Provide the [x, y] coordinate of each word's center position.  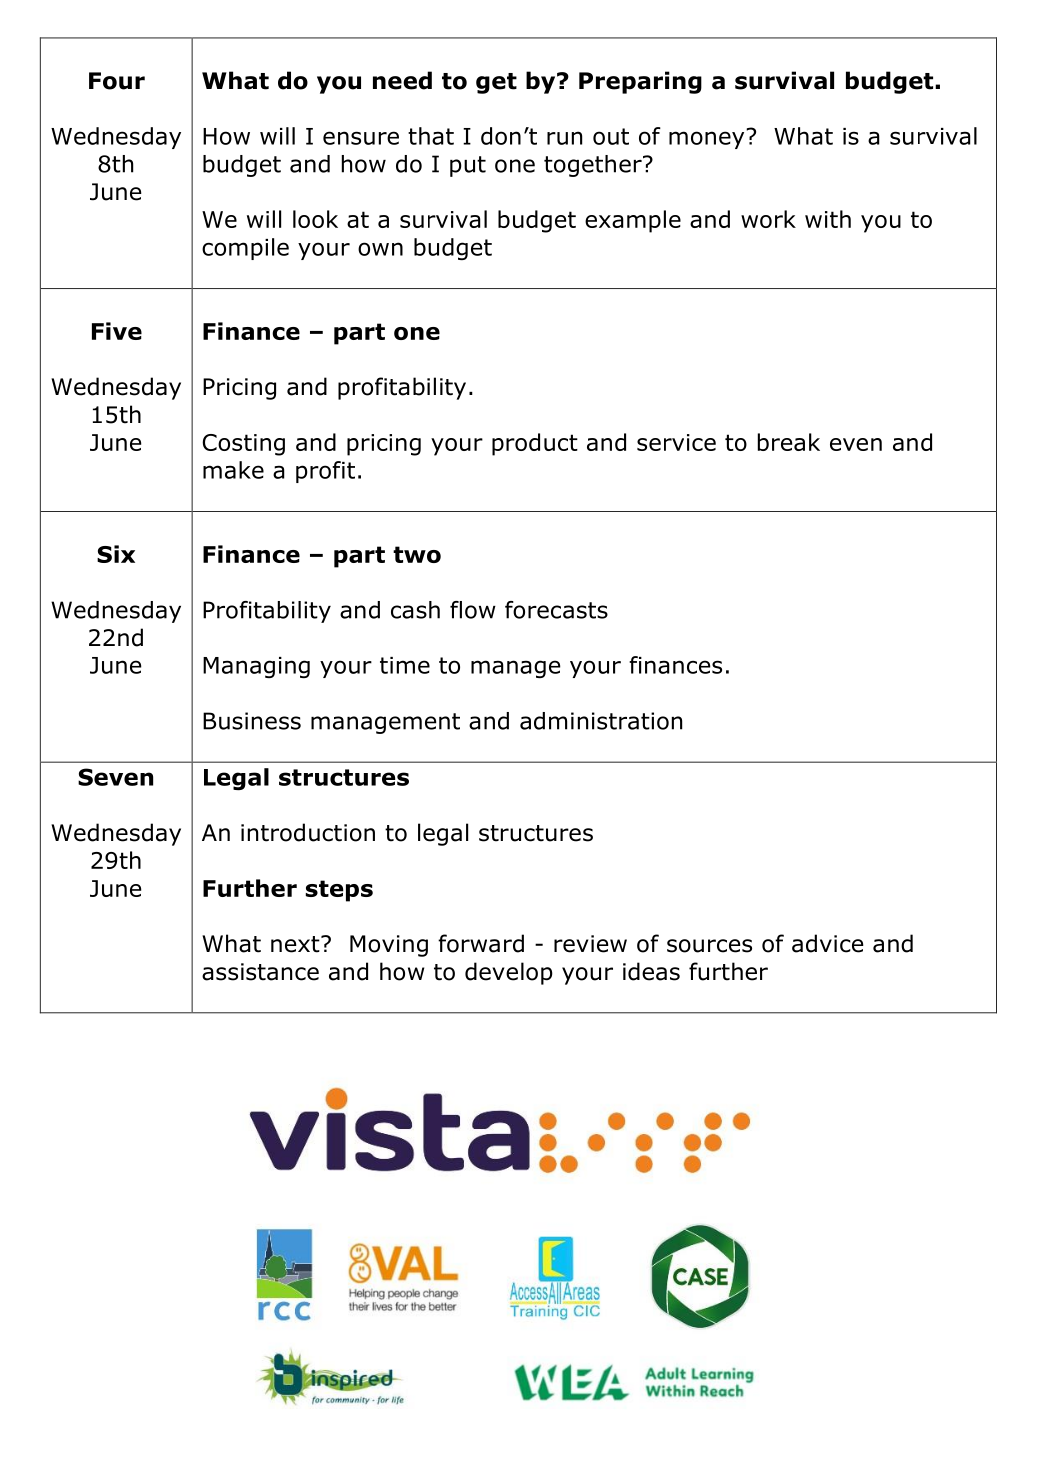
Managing [256, 667]
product [535, 444]
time [405, 665]
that [431, 136]
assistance [260, 972]
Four [117, 81]
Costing [243, 445]
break [789, 442]
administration [601, 721]
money [708, 139]
